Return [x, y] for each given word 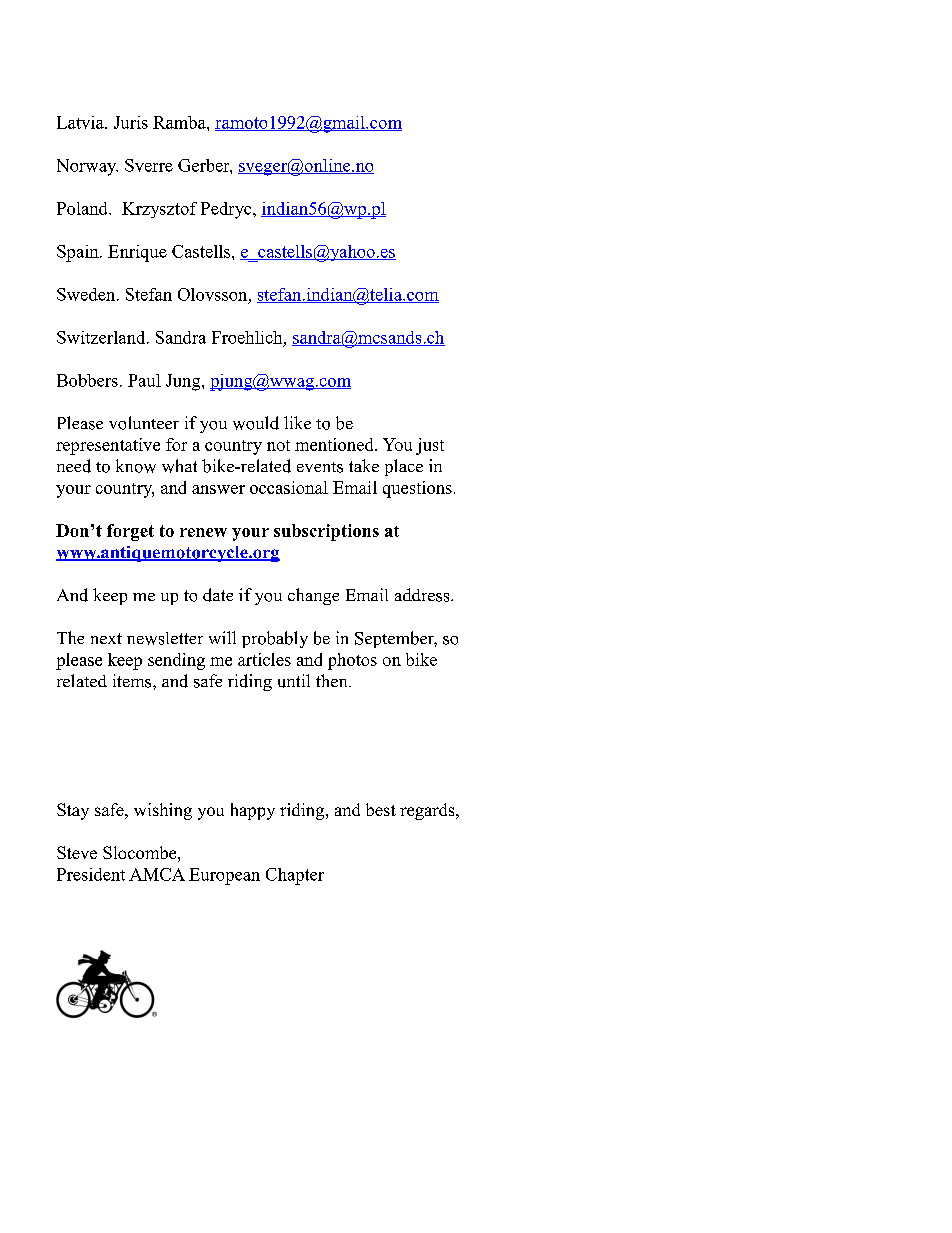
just [430, 446]
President [91, 874]
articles [264, 659]
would [256, 423]
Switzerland [102, 337]
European [224, 876]
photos [352, 661]
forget [130, 532]
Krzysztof [159, 210]
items [133, 681]
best [381, 809]
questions [417, 489]
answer [218, 489]
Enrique [137, 253]
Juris [131, 122]
